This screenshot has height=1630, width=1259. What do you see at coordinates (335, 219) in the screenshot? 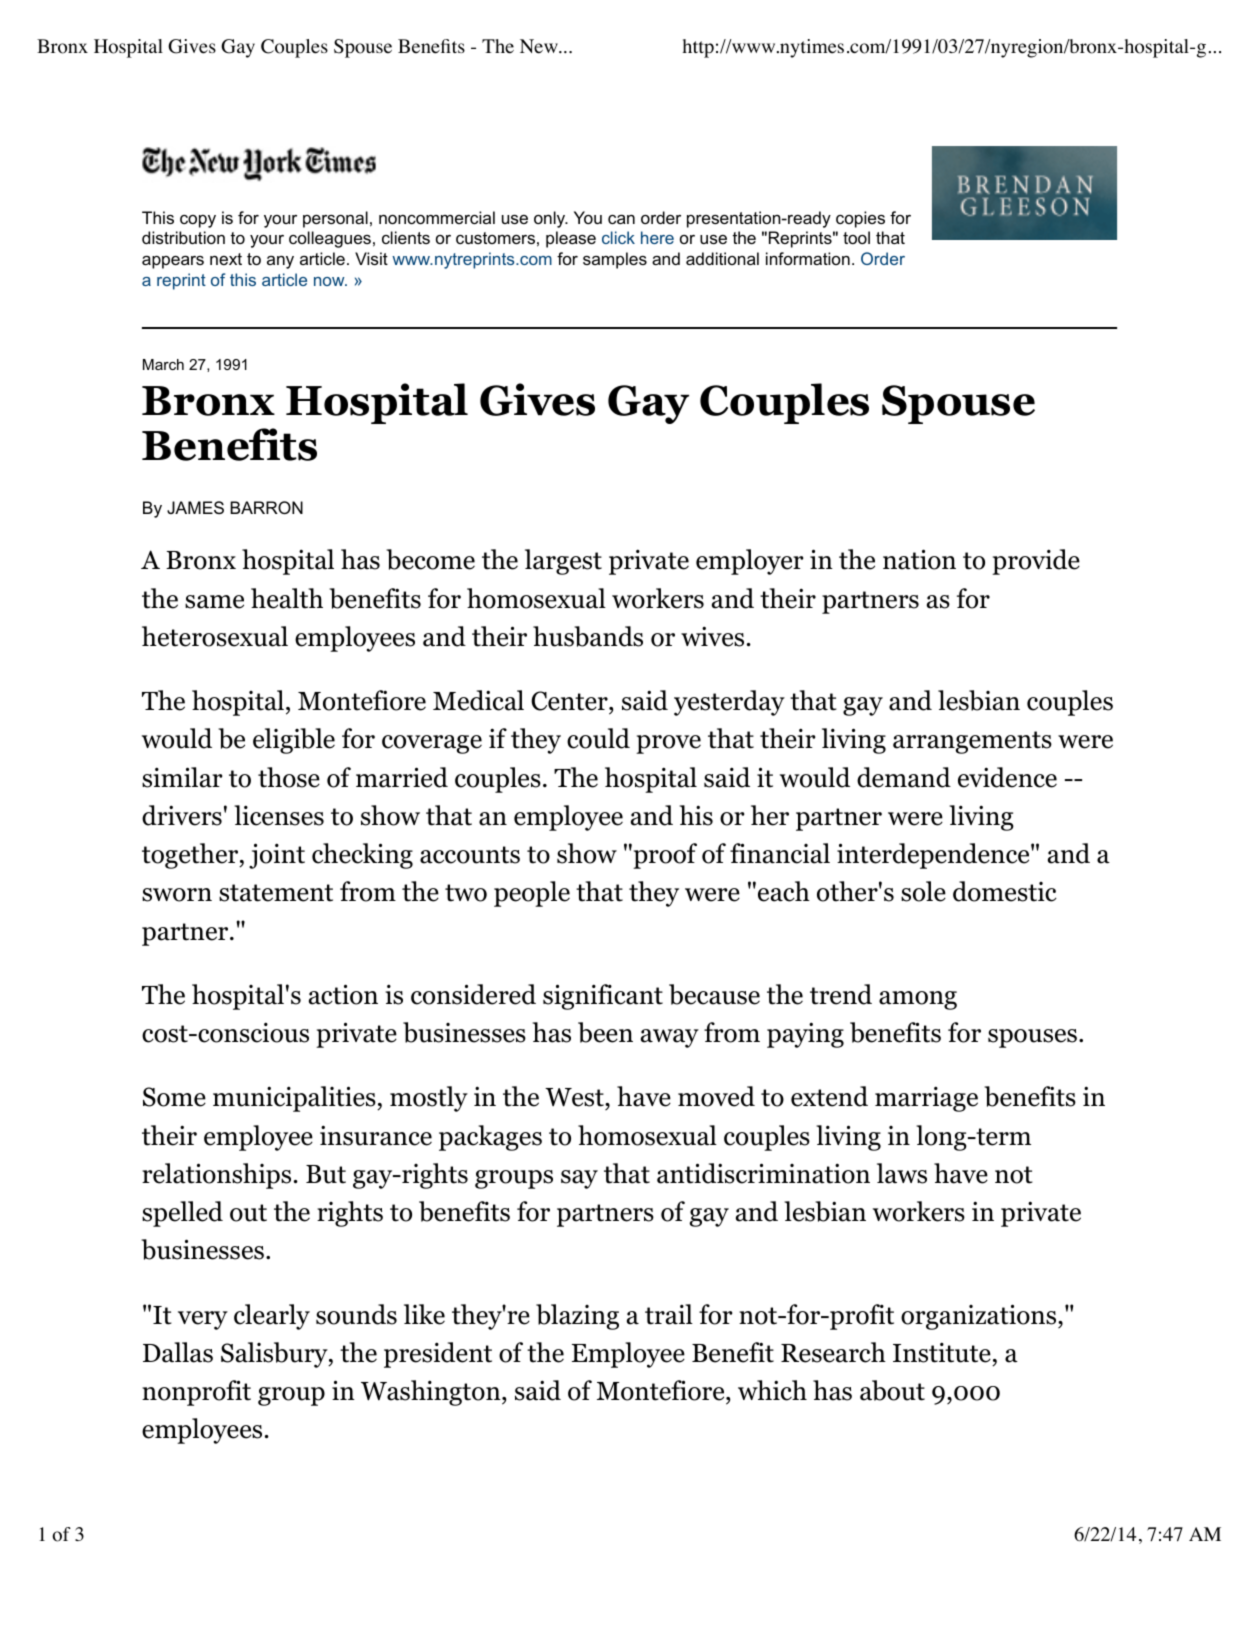
I see `personal` at bounding box center [335, 219].
